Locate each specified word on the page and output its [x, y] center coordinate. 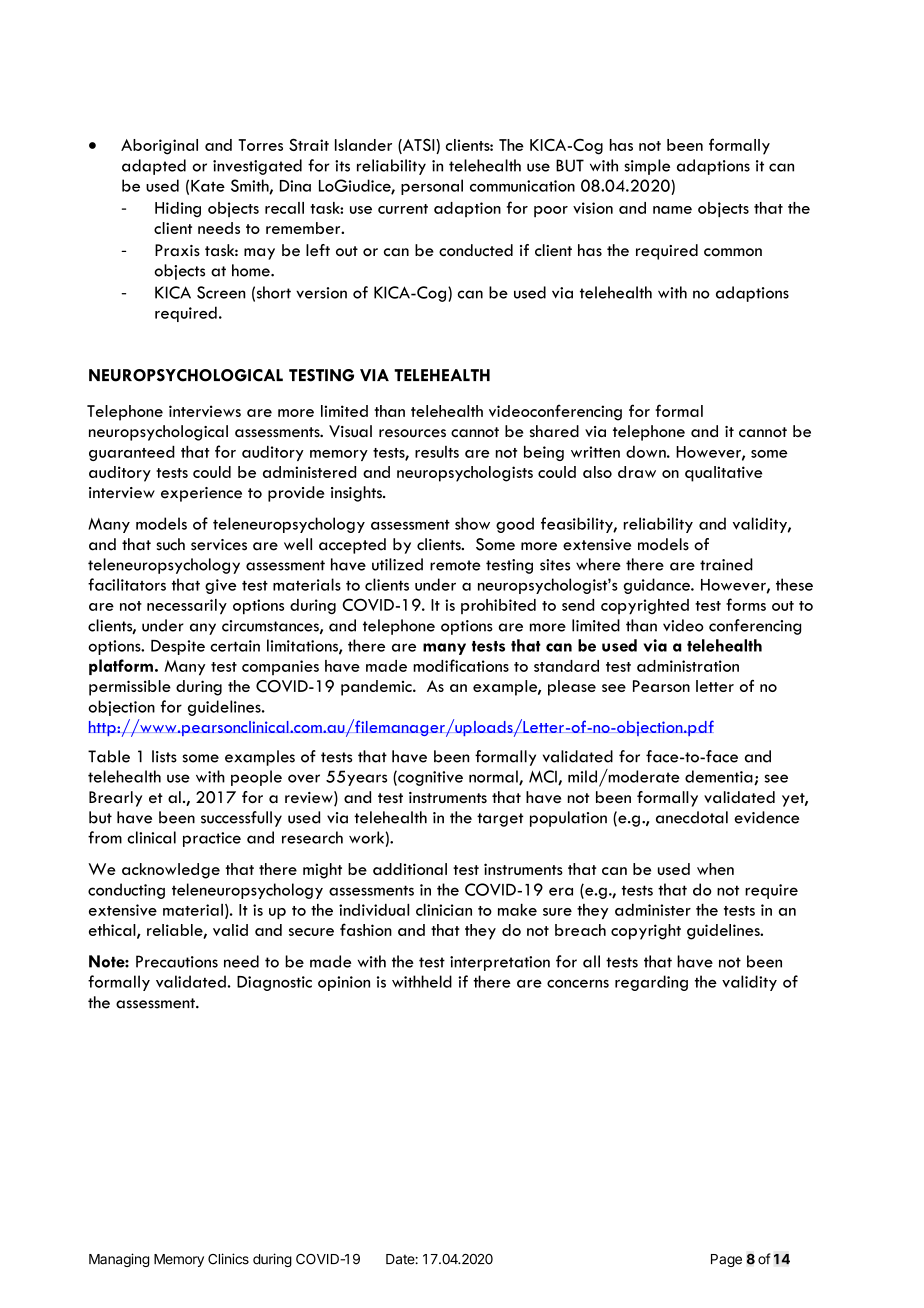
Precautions [177, 961]
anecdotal [692, 817]
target [500, 820]
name [672, 210]
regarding [651, 983]
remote [455, 565]
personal [432, 187]
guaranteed [132, 453]
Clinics [228, 1259]
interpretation [500, 963]
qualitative [723, 474]
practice [212, 839]
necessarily [187, 607]
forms [746, 604]
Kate [208, 186]
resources [412, 433]
